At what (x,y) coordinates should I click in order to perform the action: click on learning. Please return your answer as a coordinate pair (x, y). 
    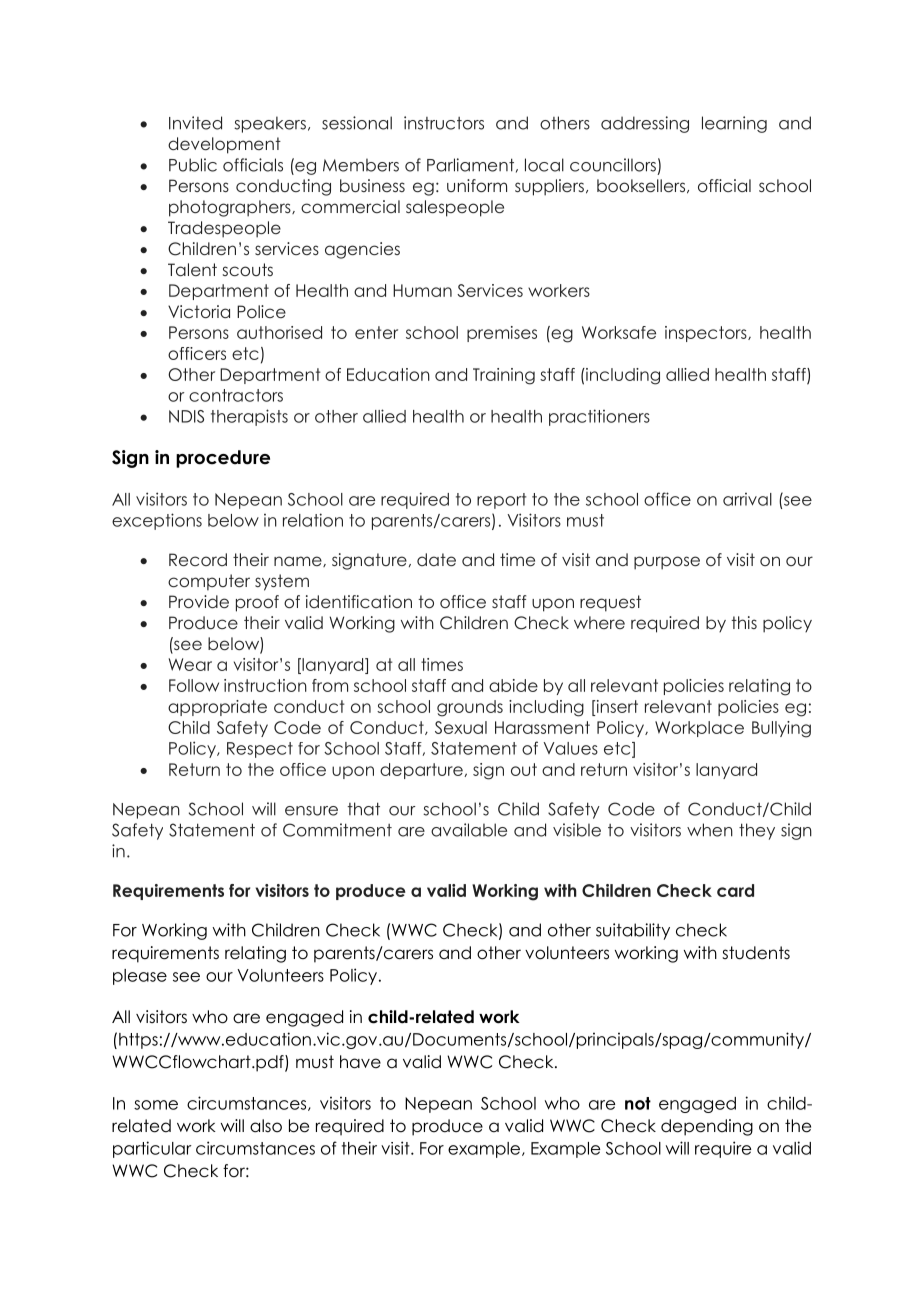
    Looking at the image, I should click on (734, 124).
